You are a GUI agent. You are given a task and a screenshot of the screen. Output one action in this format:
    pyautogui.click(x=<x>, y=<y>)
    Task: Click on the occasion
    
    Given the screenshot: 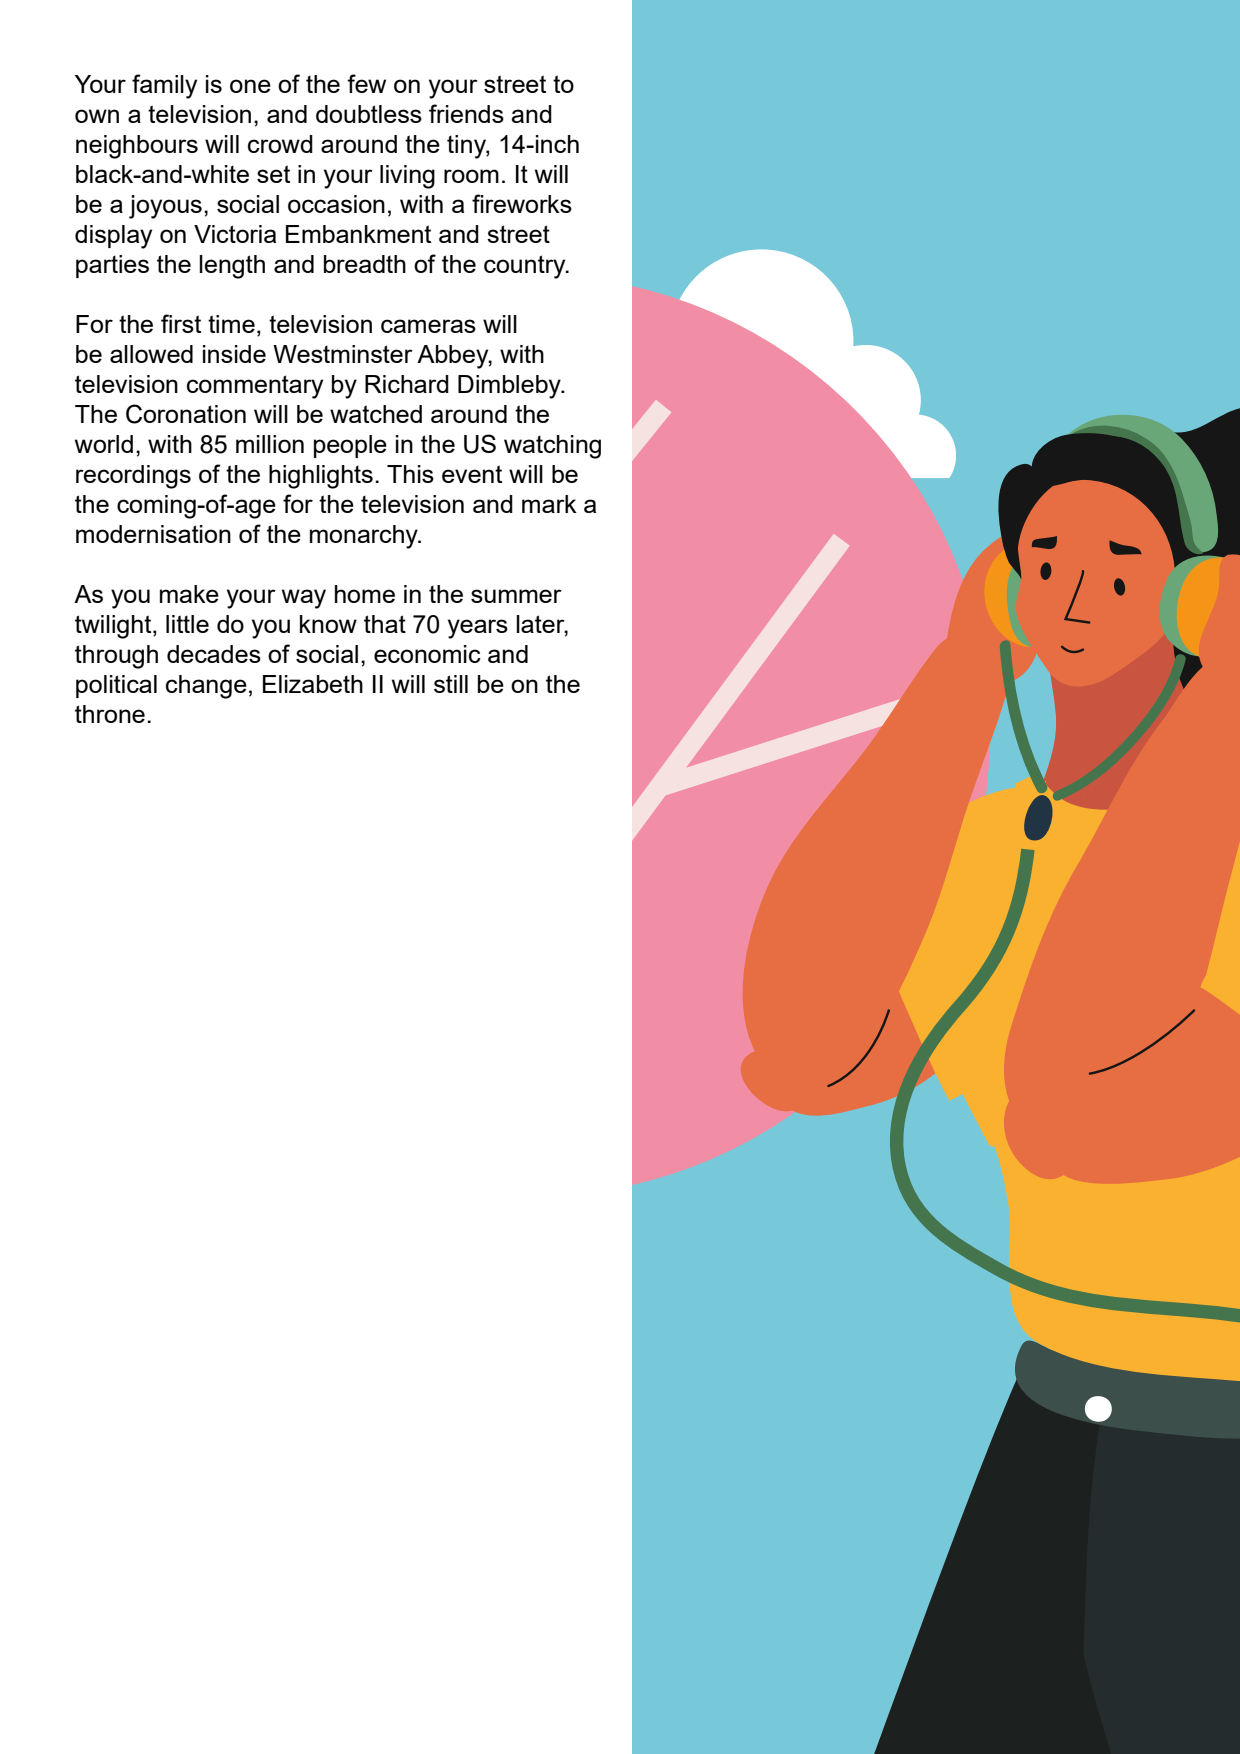 What is the action you would take?
    pyautogui.click(x=336, y=204)
